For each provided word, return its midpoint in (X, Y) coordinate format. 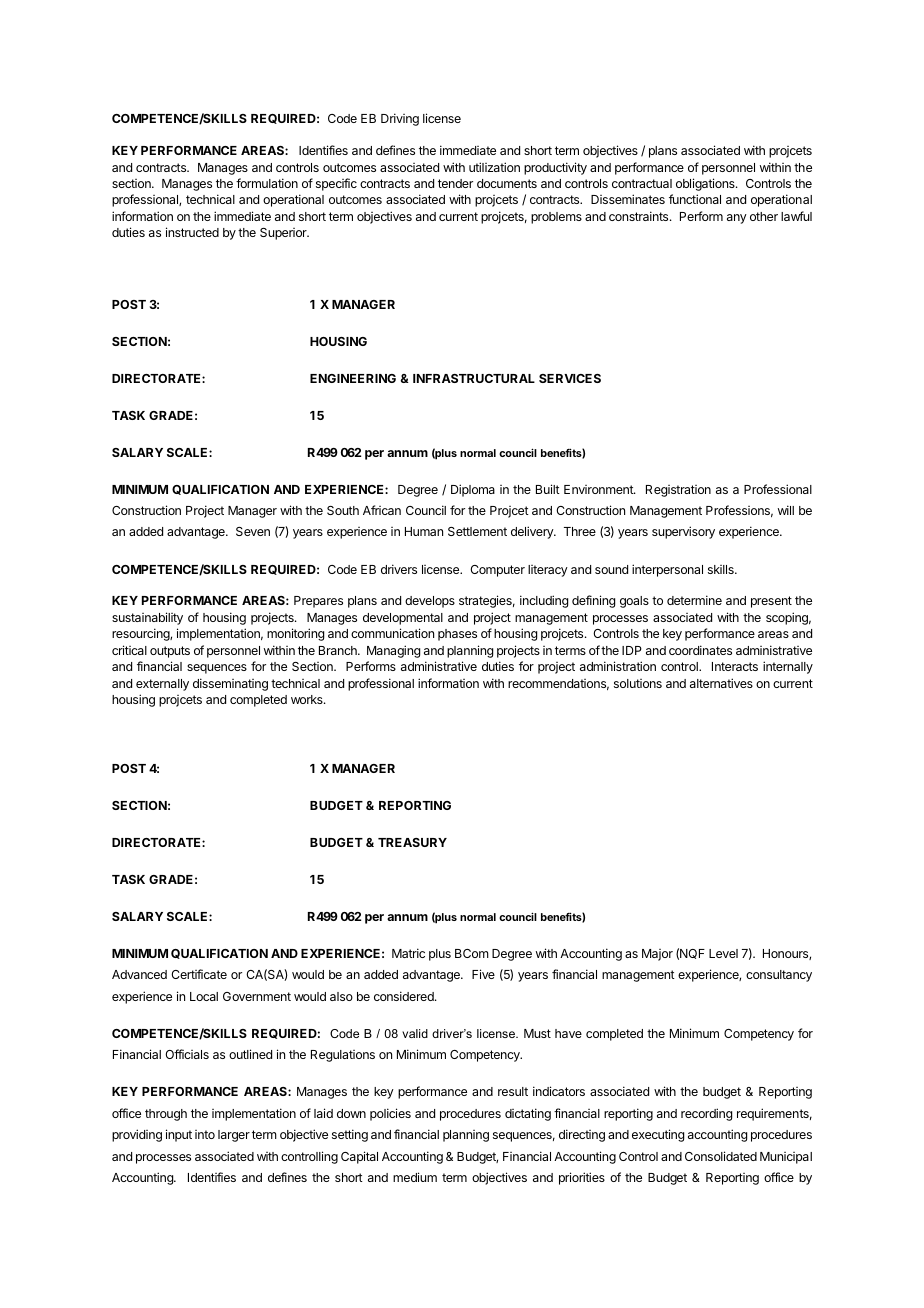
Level (723, 953)
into (205, 1134)
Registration (678, 491)
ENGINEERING (353, 378)
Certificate (199, 974)
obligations (706, 184)
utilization (494, 167)
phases (457, 635)
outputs (170, 652)
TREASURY (412, 842)
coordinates (700, 650)
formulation (267, 183)
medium (415, 1177)
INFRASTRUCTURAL (474, 378)
